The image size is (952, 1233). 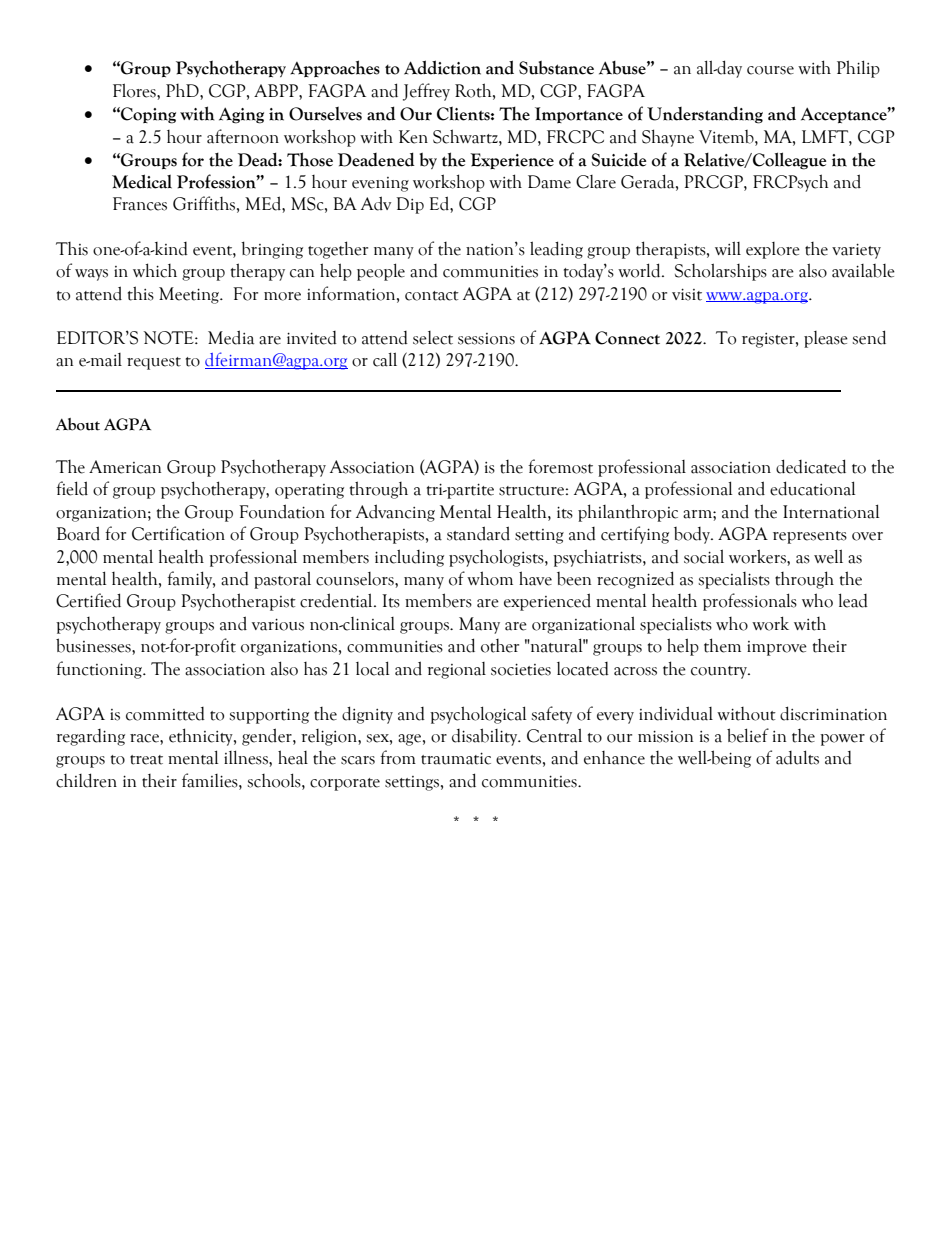 What do you see at coordinates (777, 648) in the document?
I see `improve` at bounding box center [777, 648].
